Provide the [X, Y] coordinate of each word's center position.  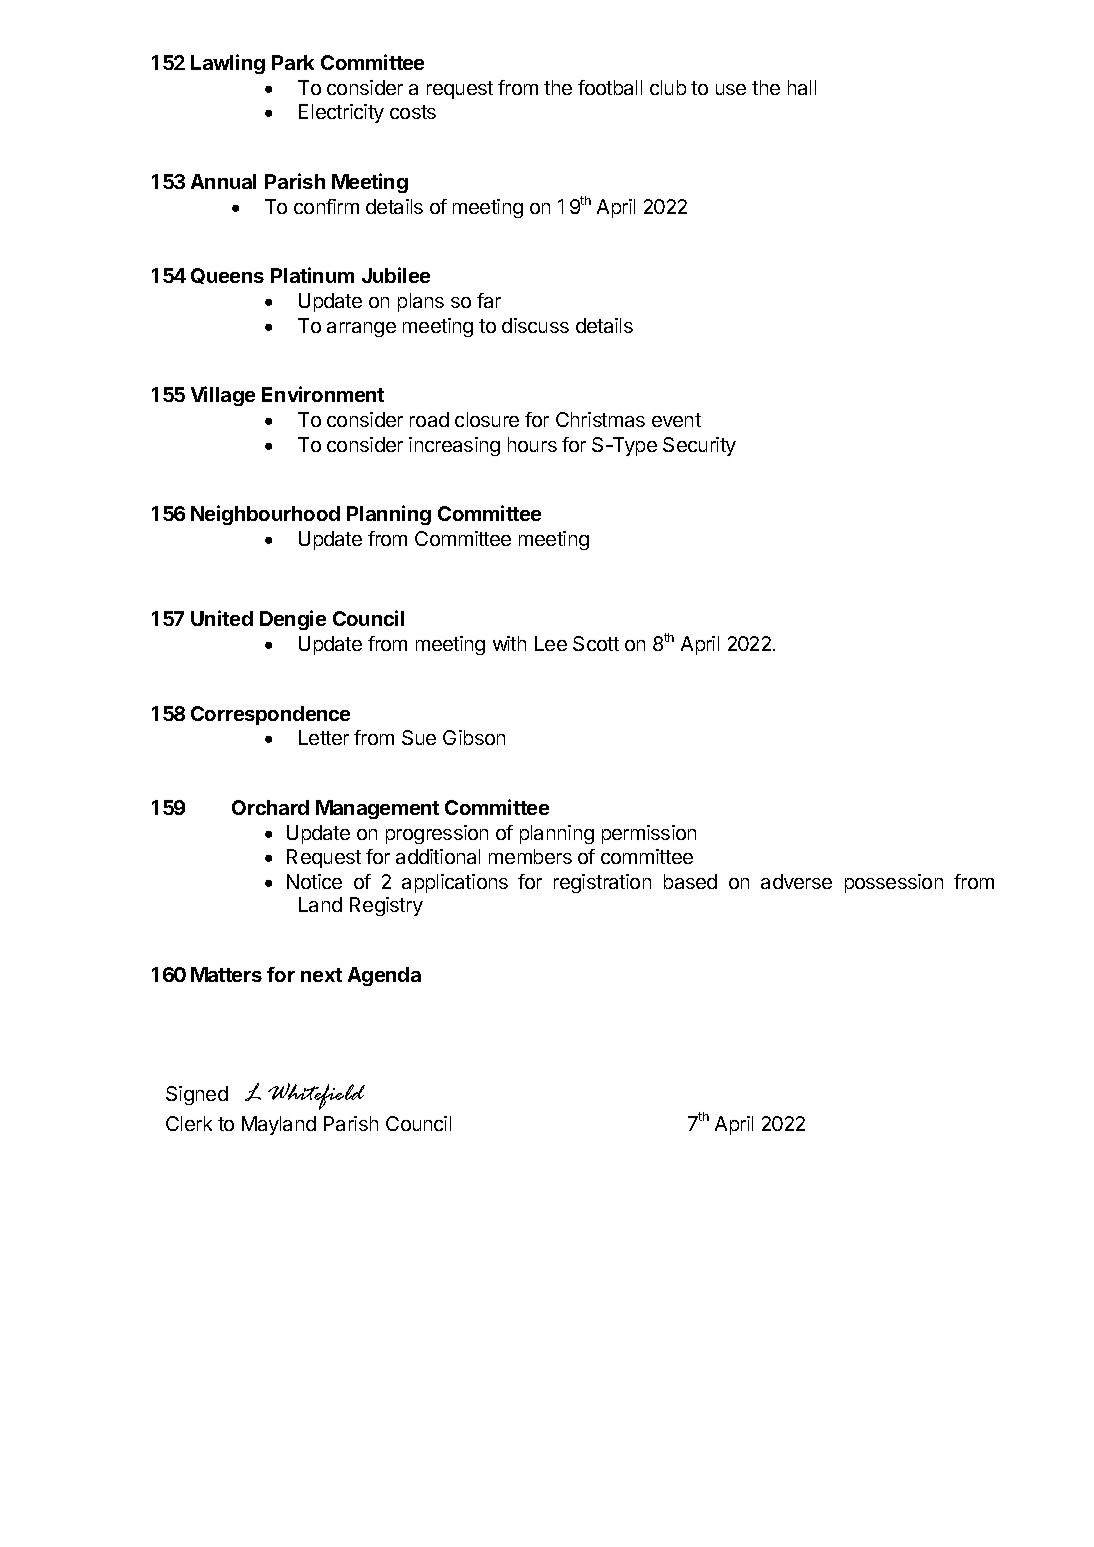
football [610, 87]
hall [802, 87]
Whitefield [316, 1096]
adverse [796, 881]
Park [293, 62]
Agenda [384, 976]
